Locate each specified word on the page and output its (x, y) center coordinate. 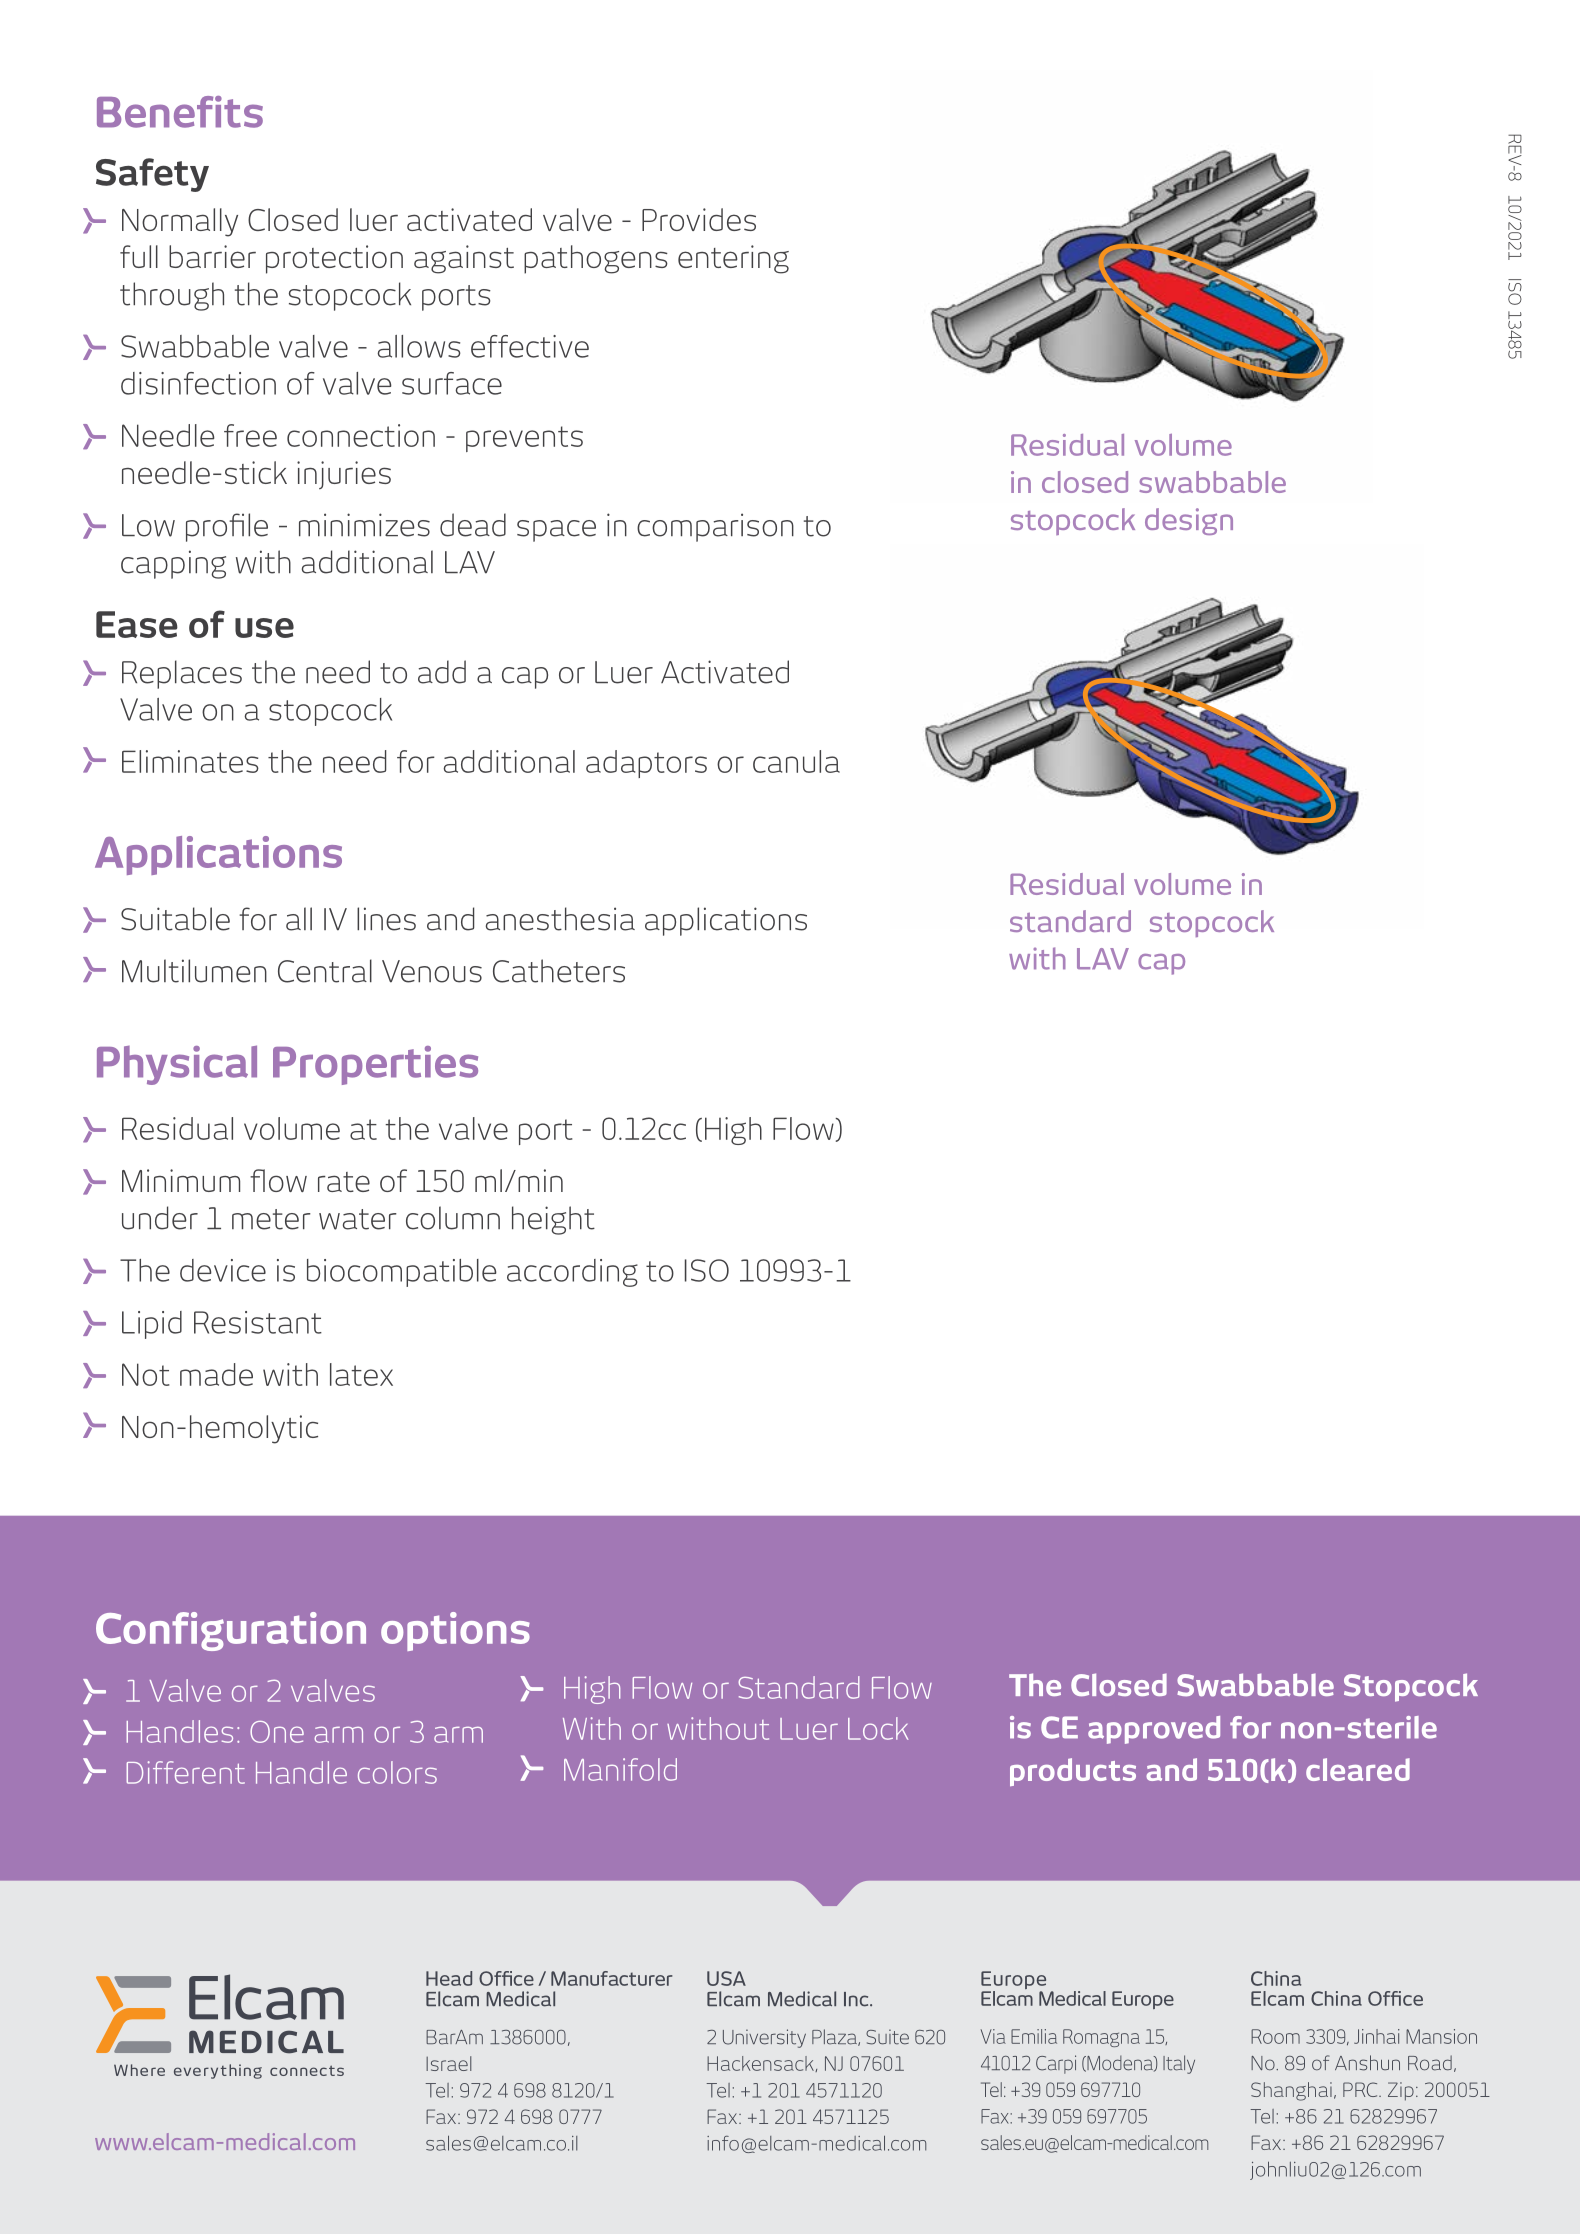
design (1189, 521)
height (553, 1220)
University (764, 2038)
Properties (375, 1065)
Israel (448, 2063)
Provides (699, 219)
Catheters (559, 971)
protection (334, 259)
